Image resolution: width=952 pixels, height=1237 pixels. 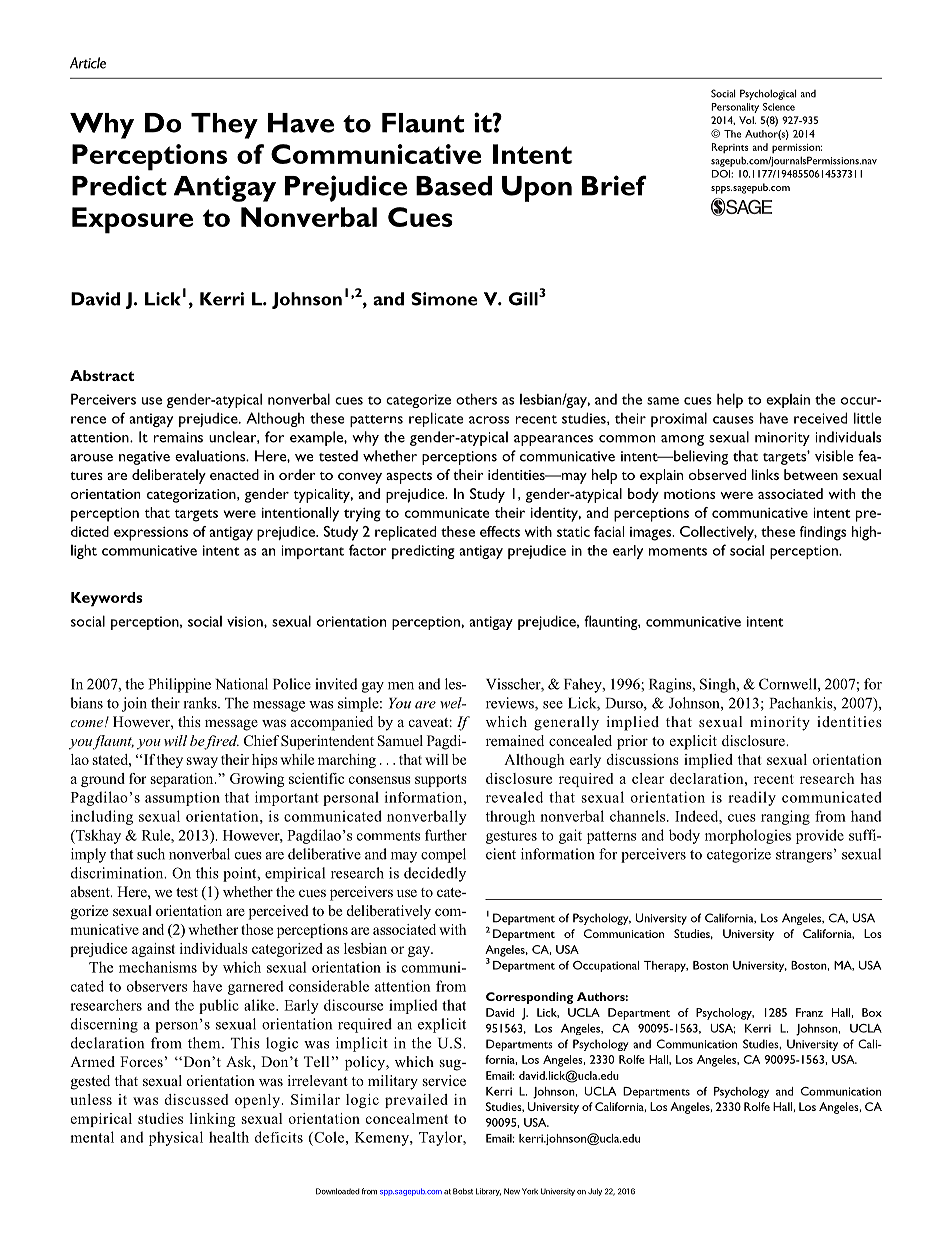 I want to click on links, so click(x=765, y=474).
